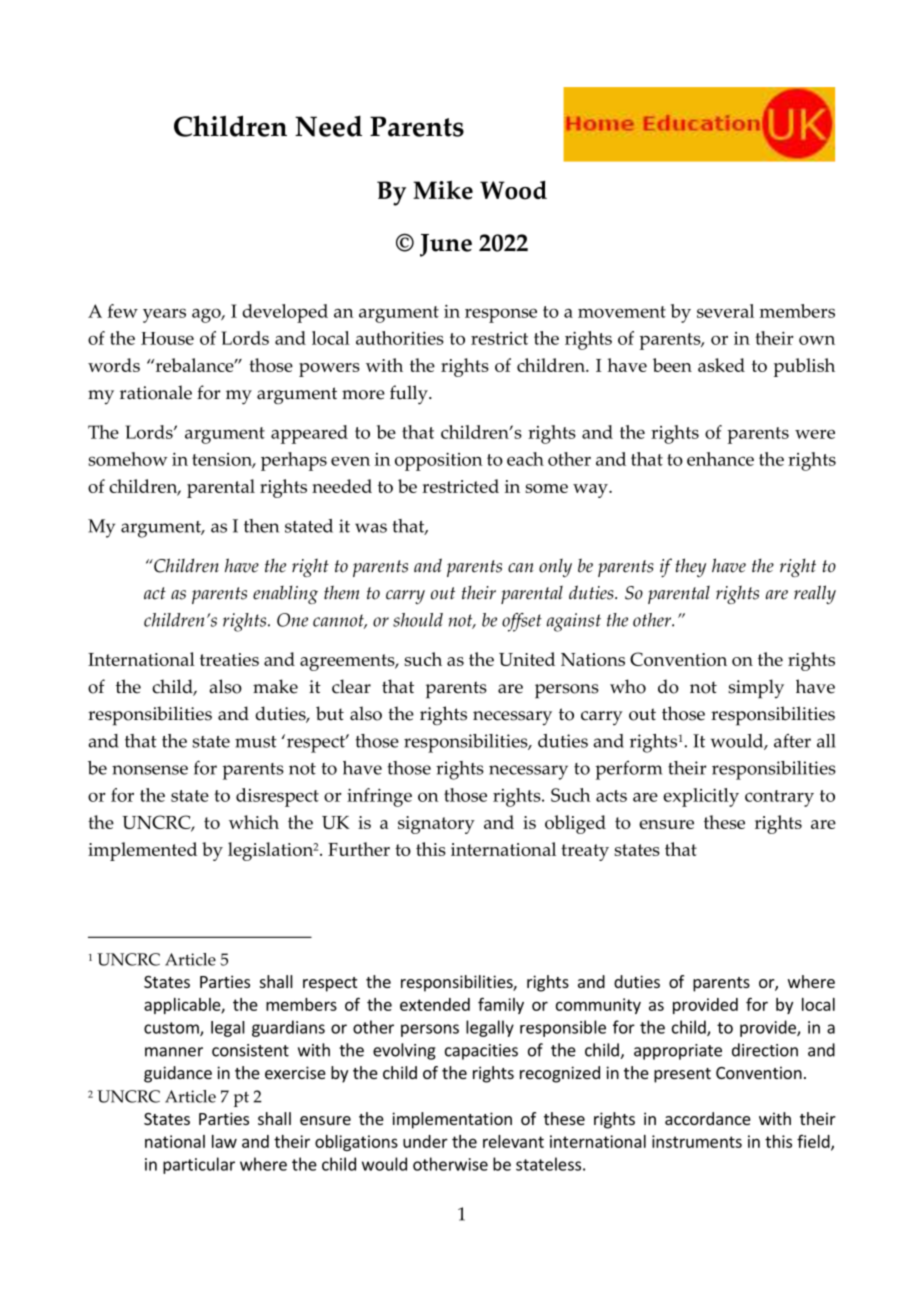  Describe the element at coordinates (725, 311) in the image. I see `several` at that location.
